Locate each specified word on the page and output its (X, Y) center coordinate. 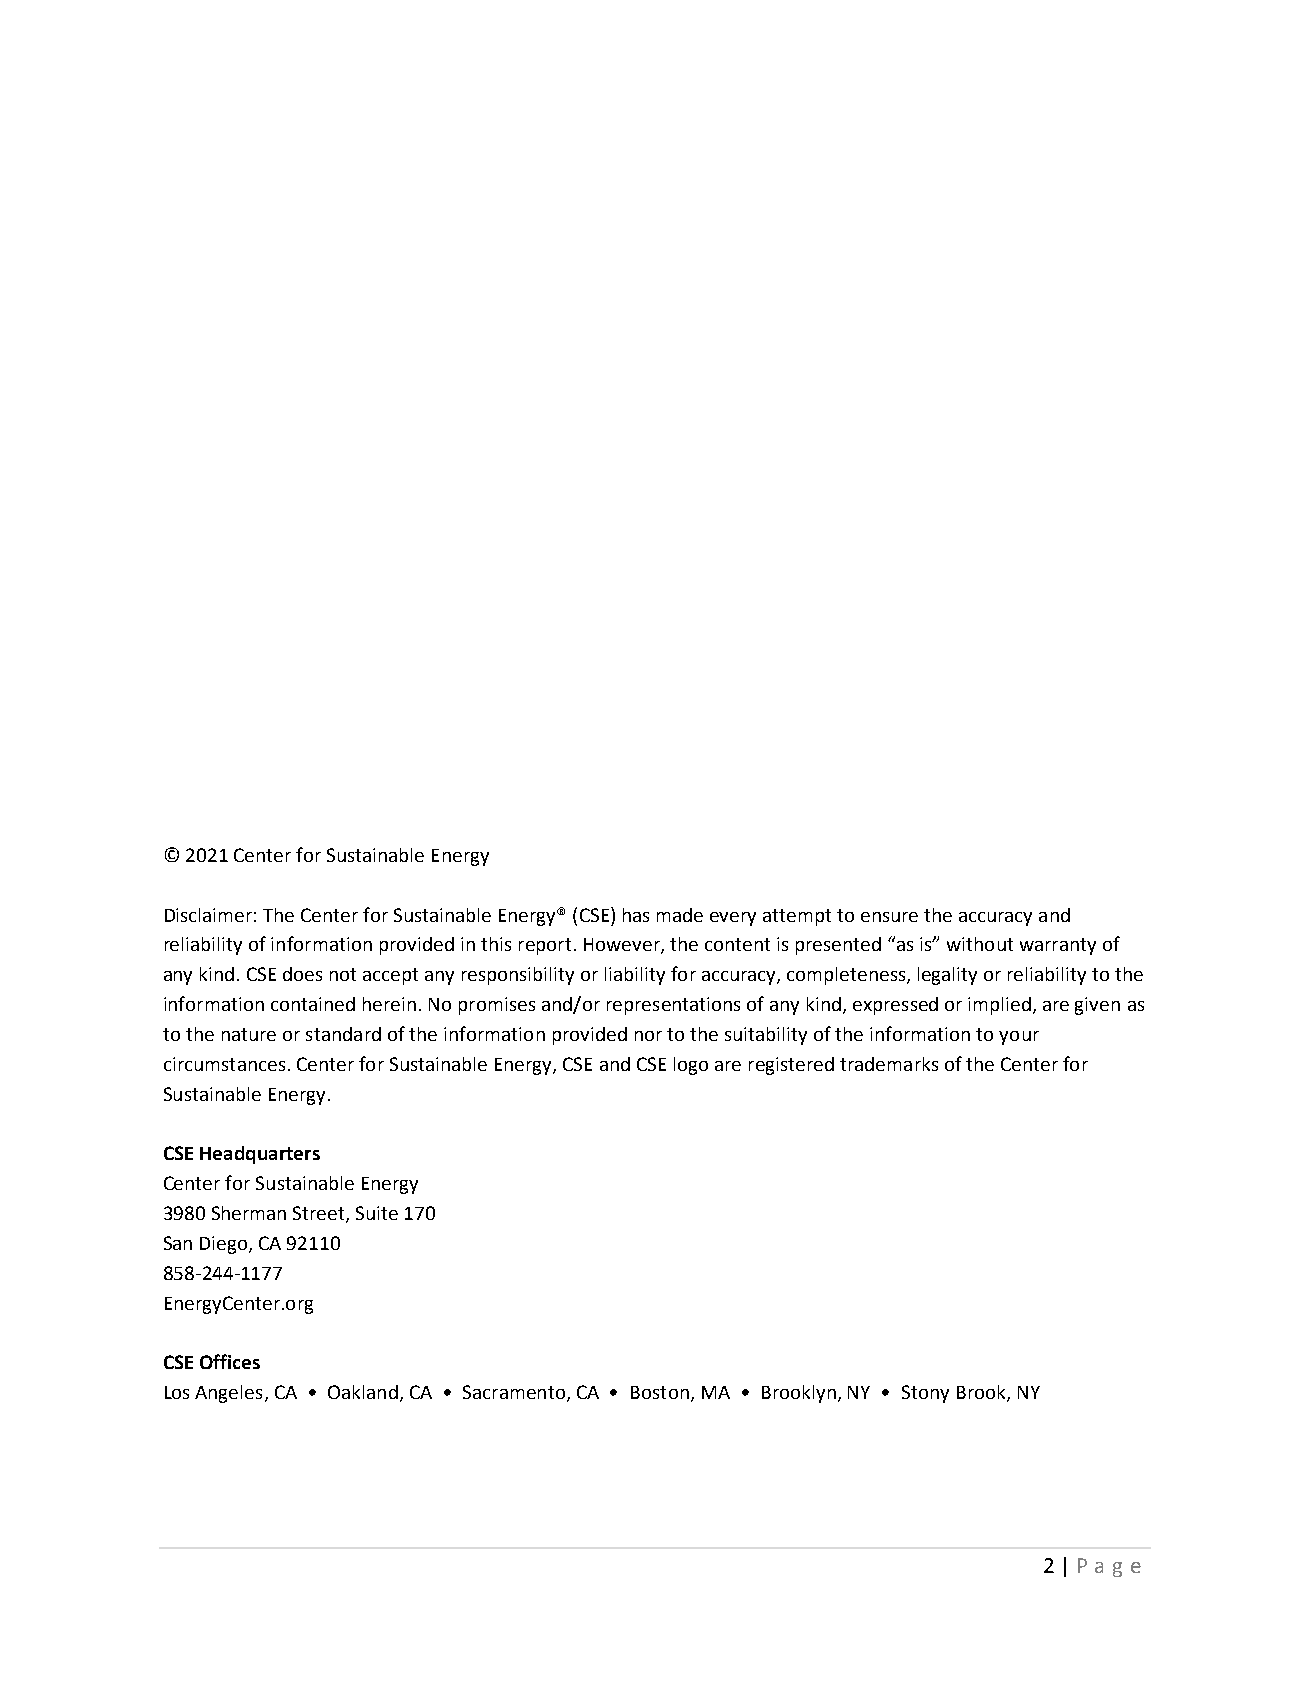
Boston (660, 1392)
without (980, 944)
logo (691, 1066)
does (302, 974)
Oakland (363, 1392)
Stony (925, 1394)
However (623, 946)
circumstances (224, 1064)
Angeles (228, 1394)
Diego (225, 1245)
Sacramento (514, 1392)
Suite (377, 1213)
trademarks (889, 1064)
